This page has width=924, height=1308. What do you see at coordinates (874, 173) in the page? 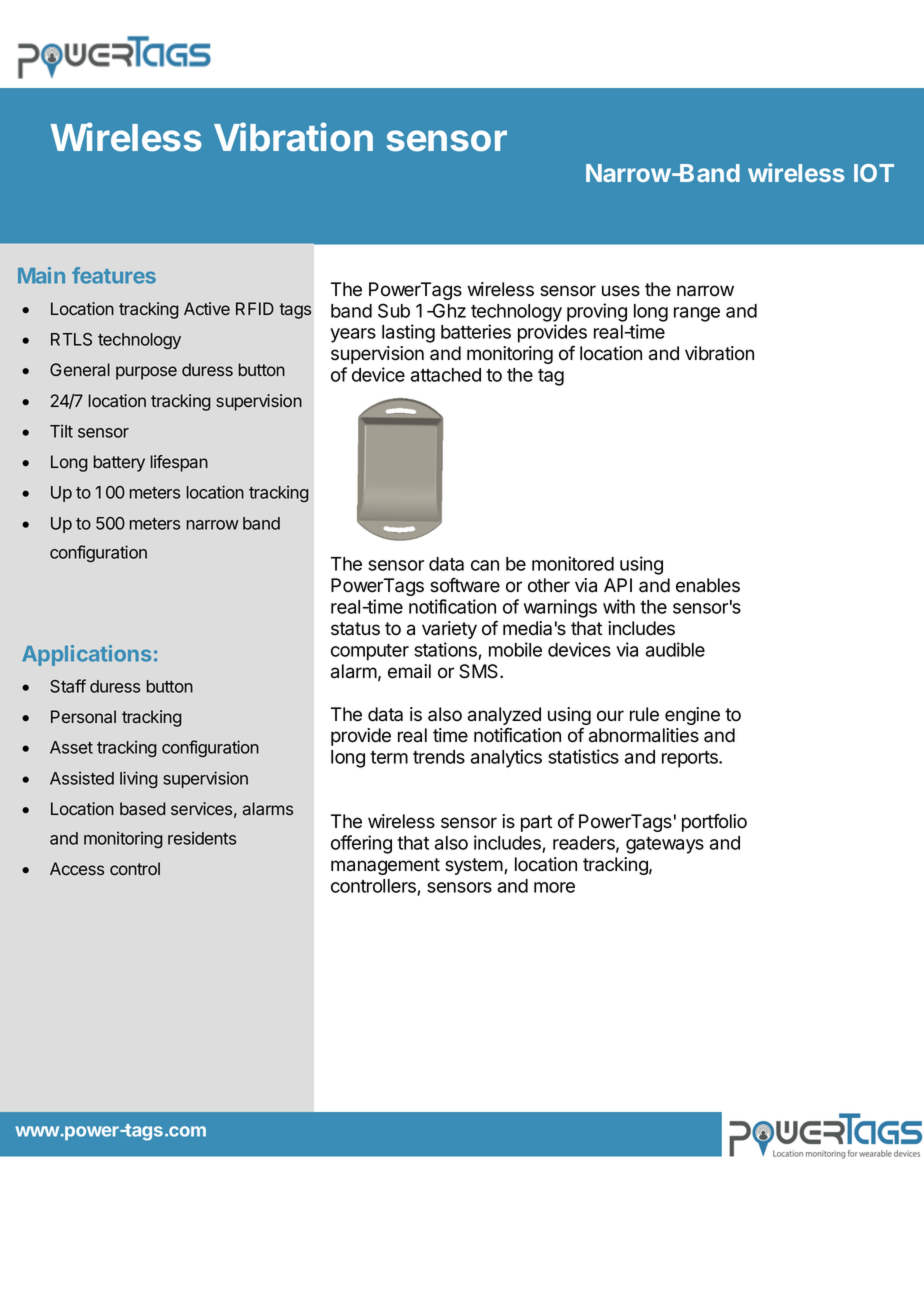
I see `IOT` at bounding box center [874, 173].
